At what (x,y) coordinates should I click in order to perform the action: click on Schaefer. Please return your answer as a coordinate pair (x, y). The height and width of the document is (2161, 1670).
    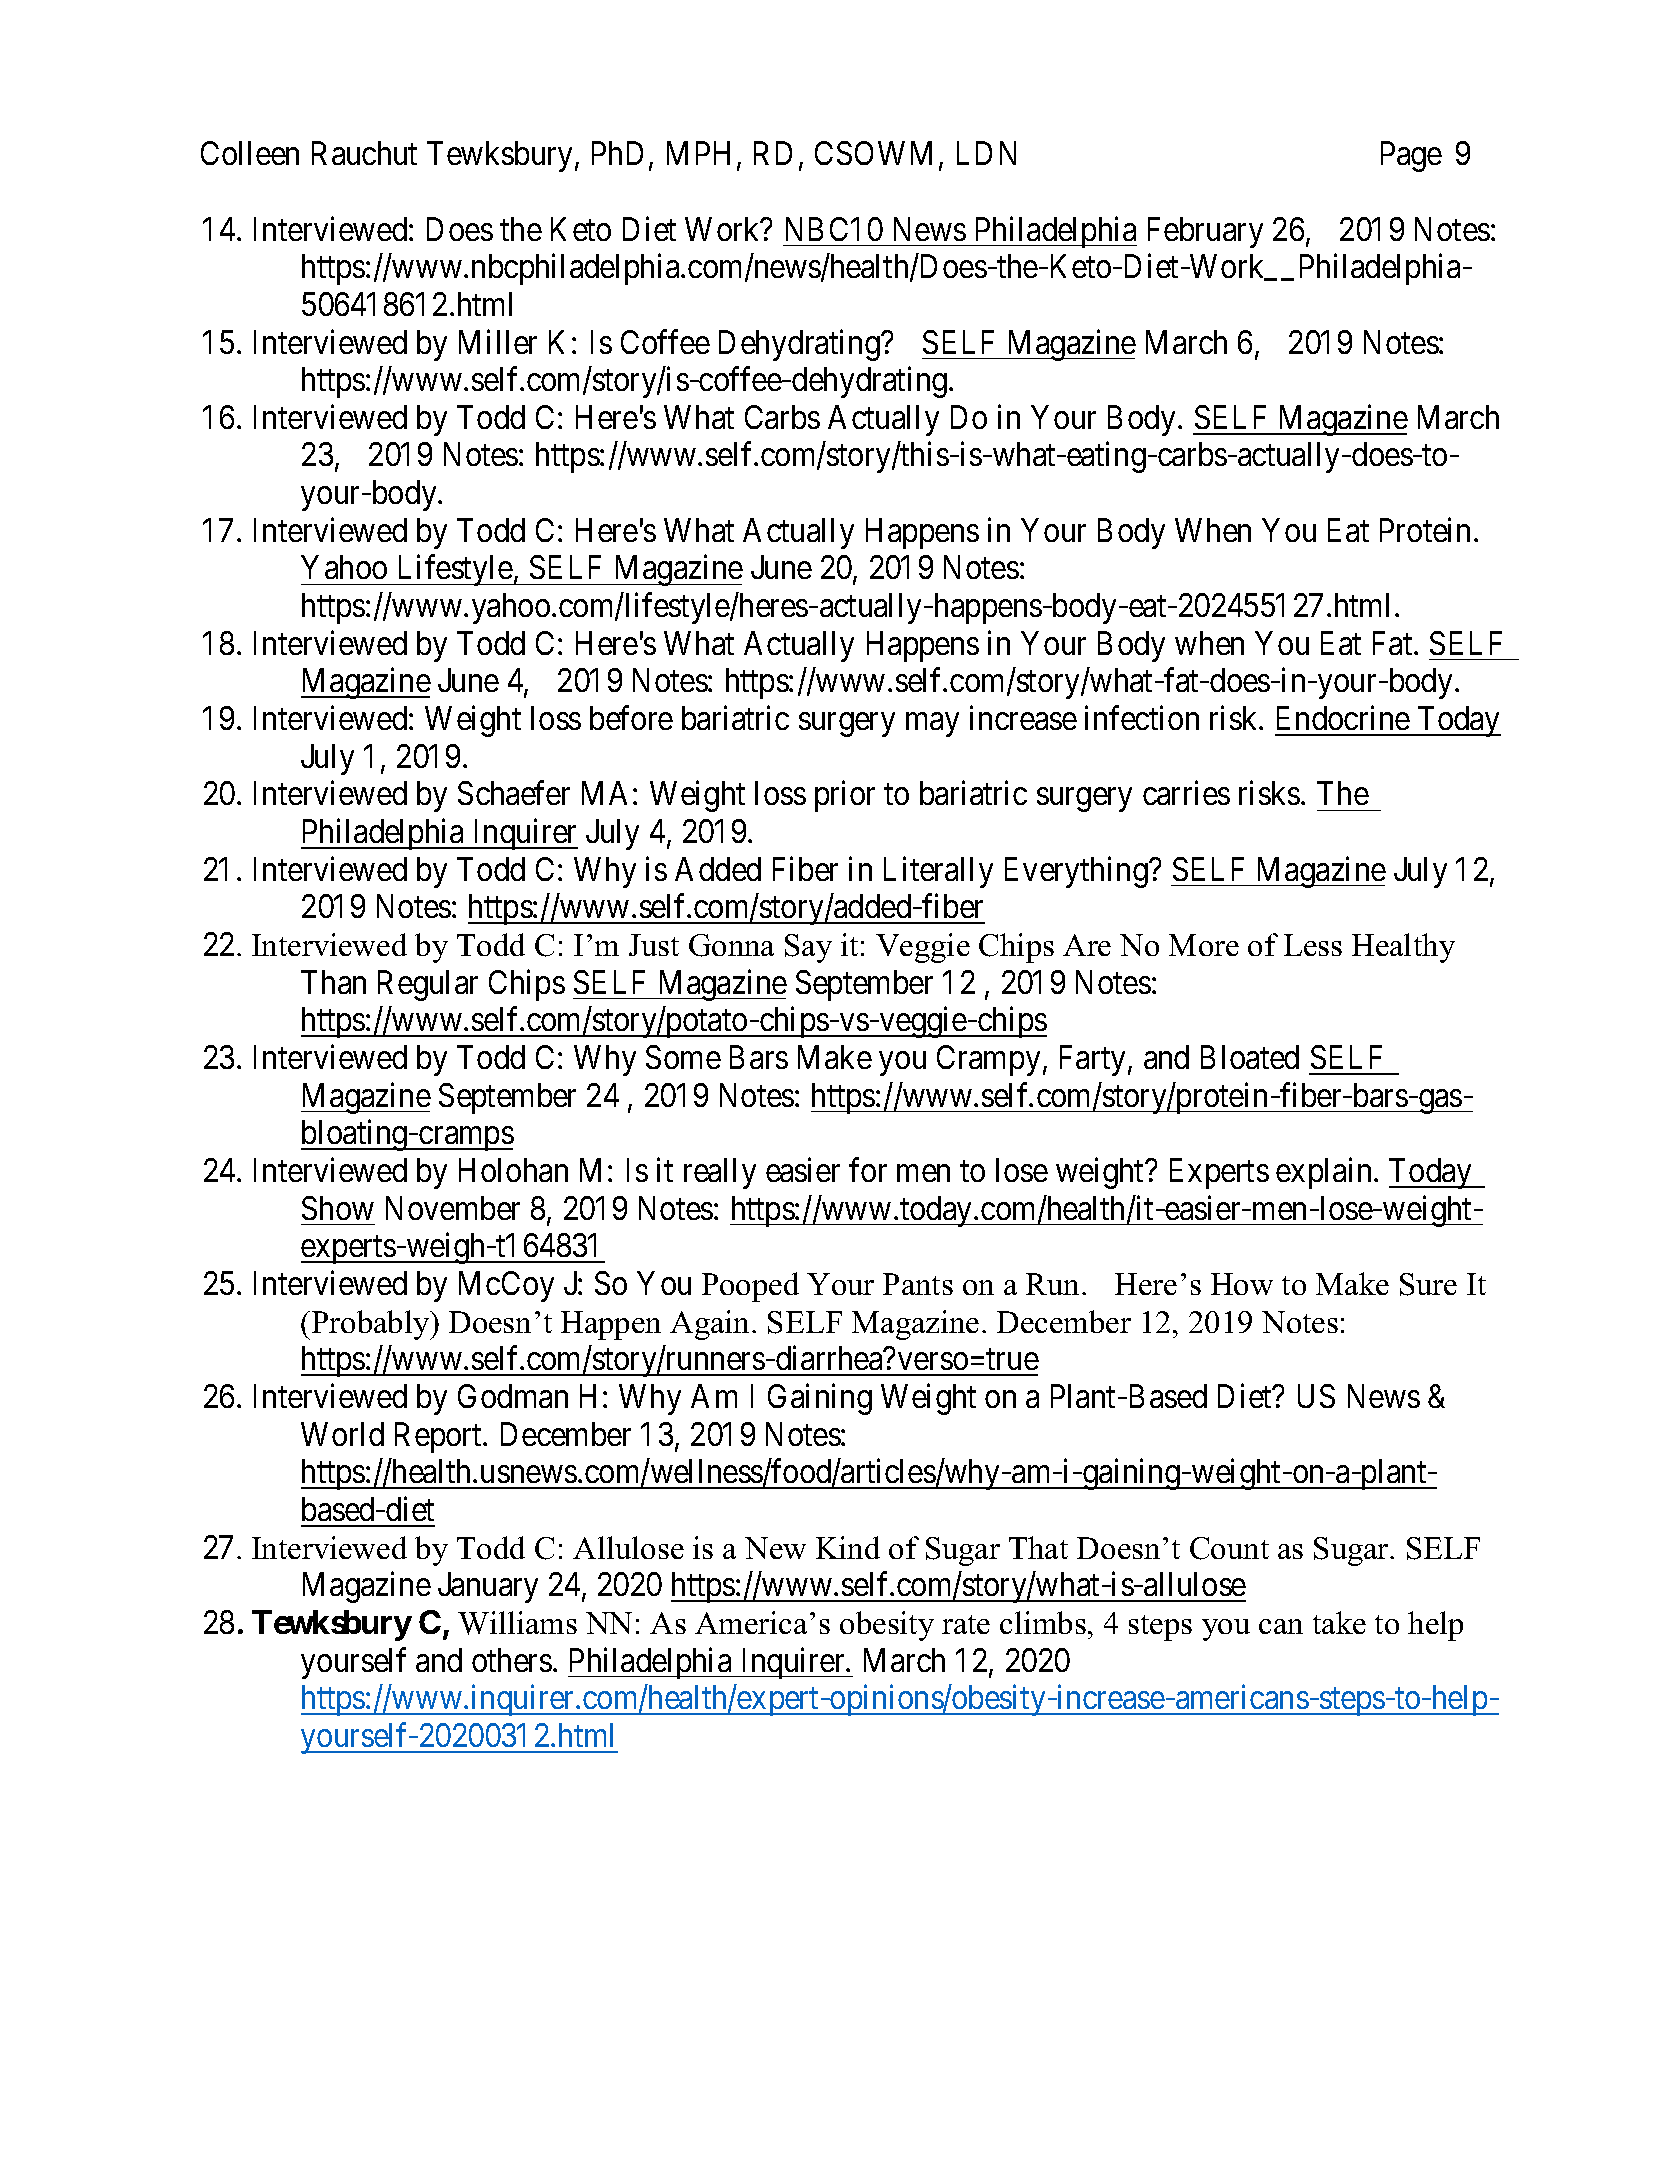
    Looking at the image, I should click on (514, 793).
